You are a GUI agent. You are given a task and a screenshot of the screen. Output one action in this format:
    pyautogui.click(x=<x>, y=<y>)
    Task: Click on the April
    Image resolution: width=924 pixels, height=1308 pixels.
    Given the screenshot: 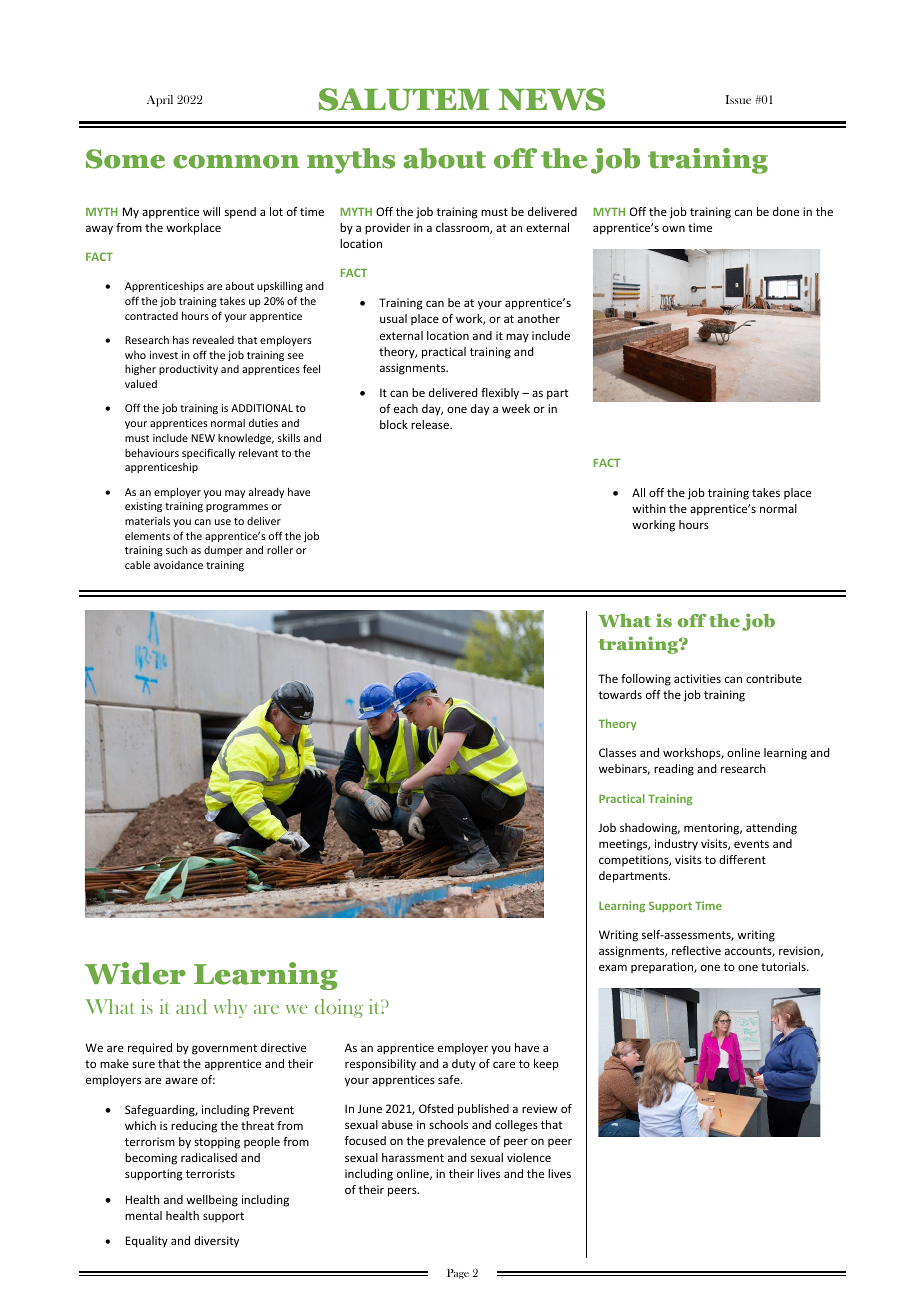 What is the action you would take?
    pyautogui.click(x=160, y=101)
